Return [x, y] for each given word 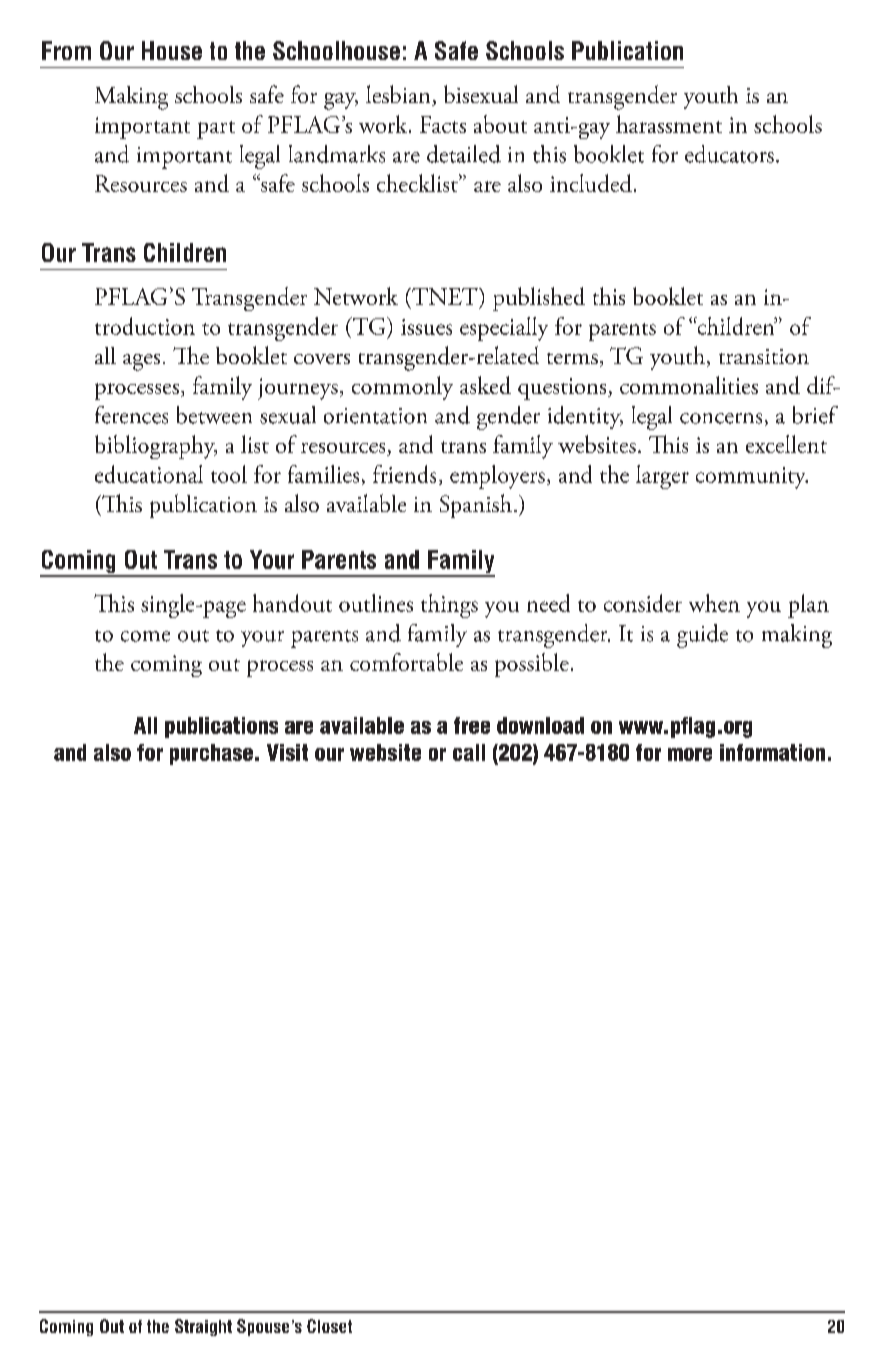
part [216, 130]
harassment [669, 124]
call [469, 752]
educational [149, 474]
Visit [287, 752]
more [690, 754]
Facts [443, 124]
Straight [203, 1327]
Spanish [476, 506]
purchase [211, 754]
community [752, 478]
